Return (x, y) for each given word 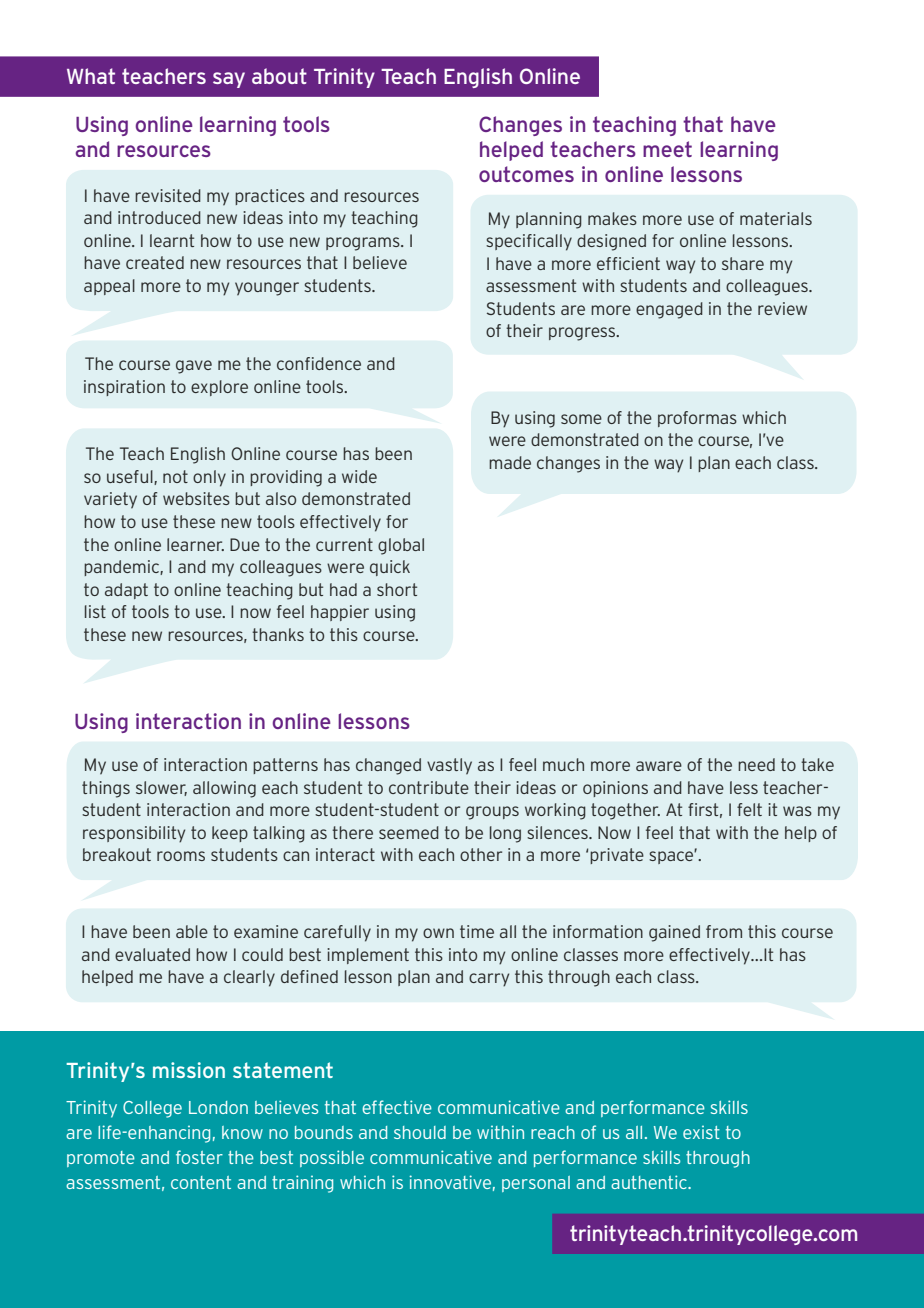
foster (199, 1157)
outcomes (526, 174)
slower (161, 788)
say (229, 80)
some (581, 419)
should (420, 1132)
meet (667, 149)
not (175, 476)
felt (749, 809)
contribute (429, 787)
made (510, 462)
